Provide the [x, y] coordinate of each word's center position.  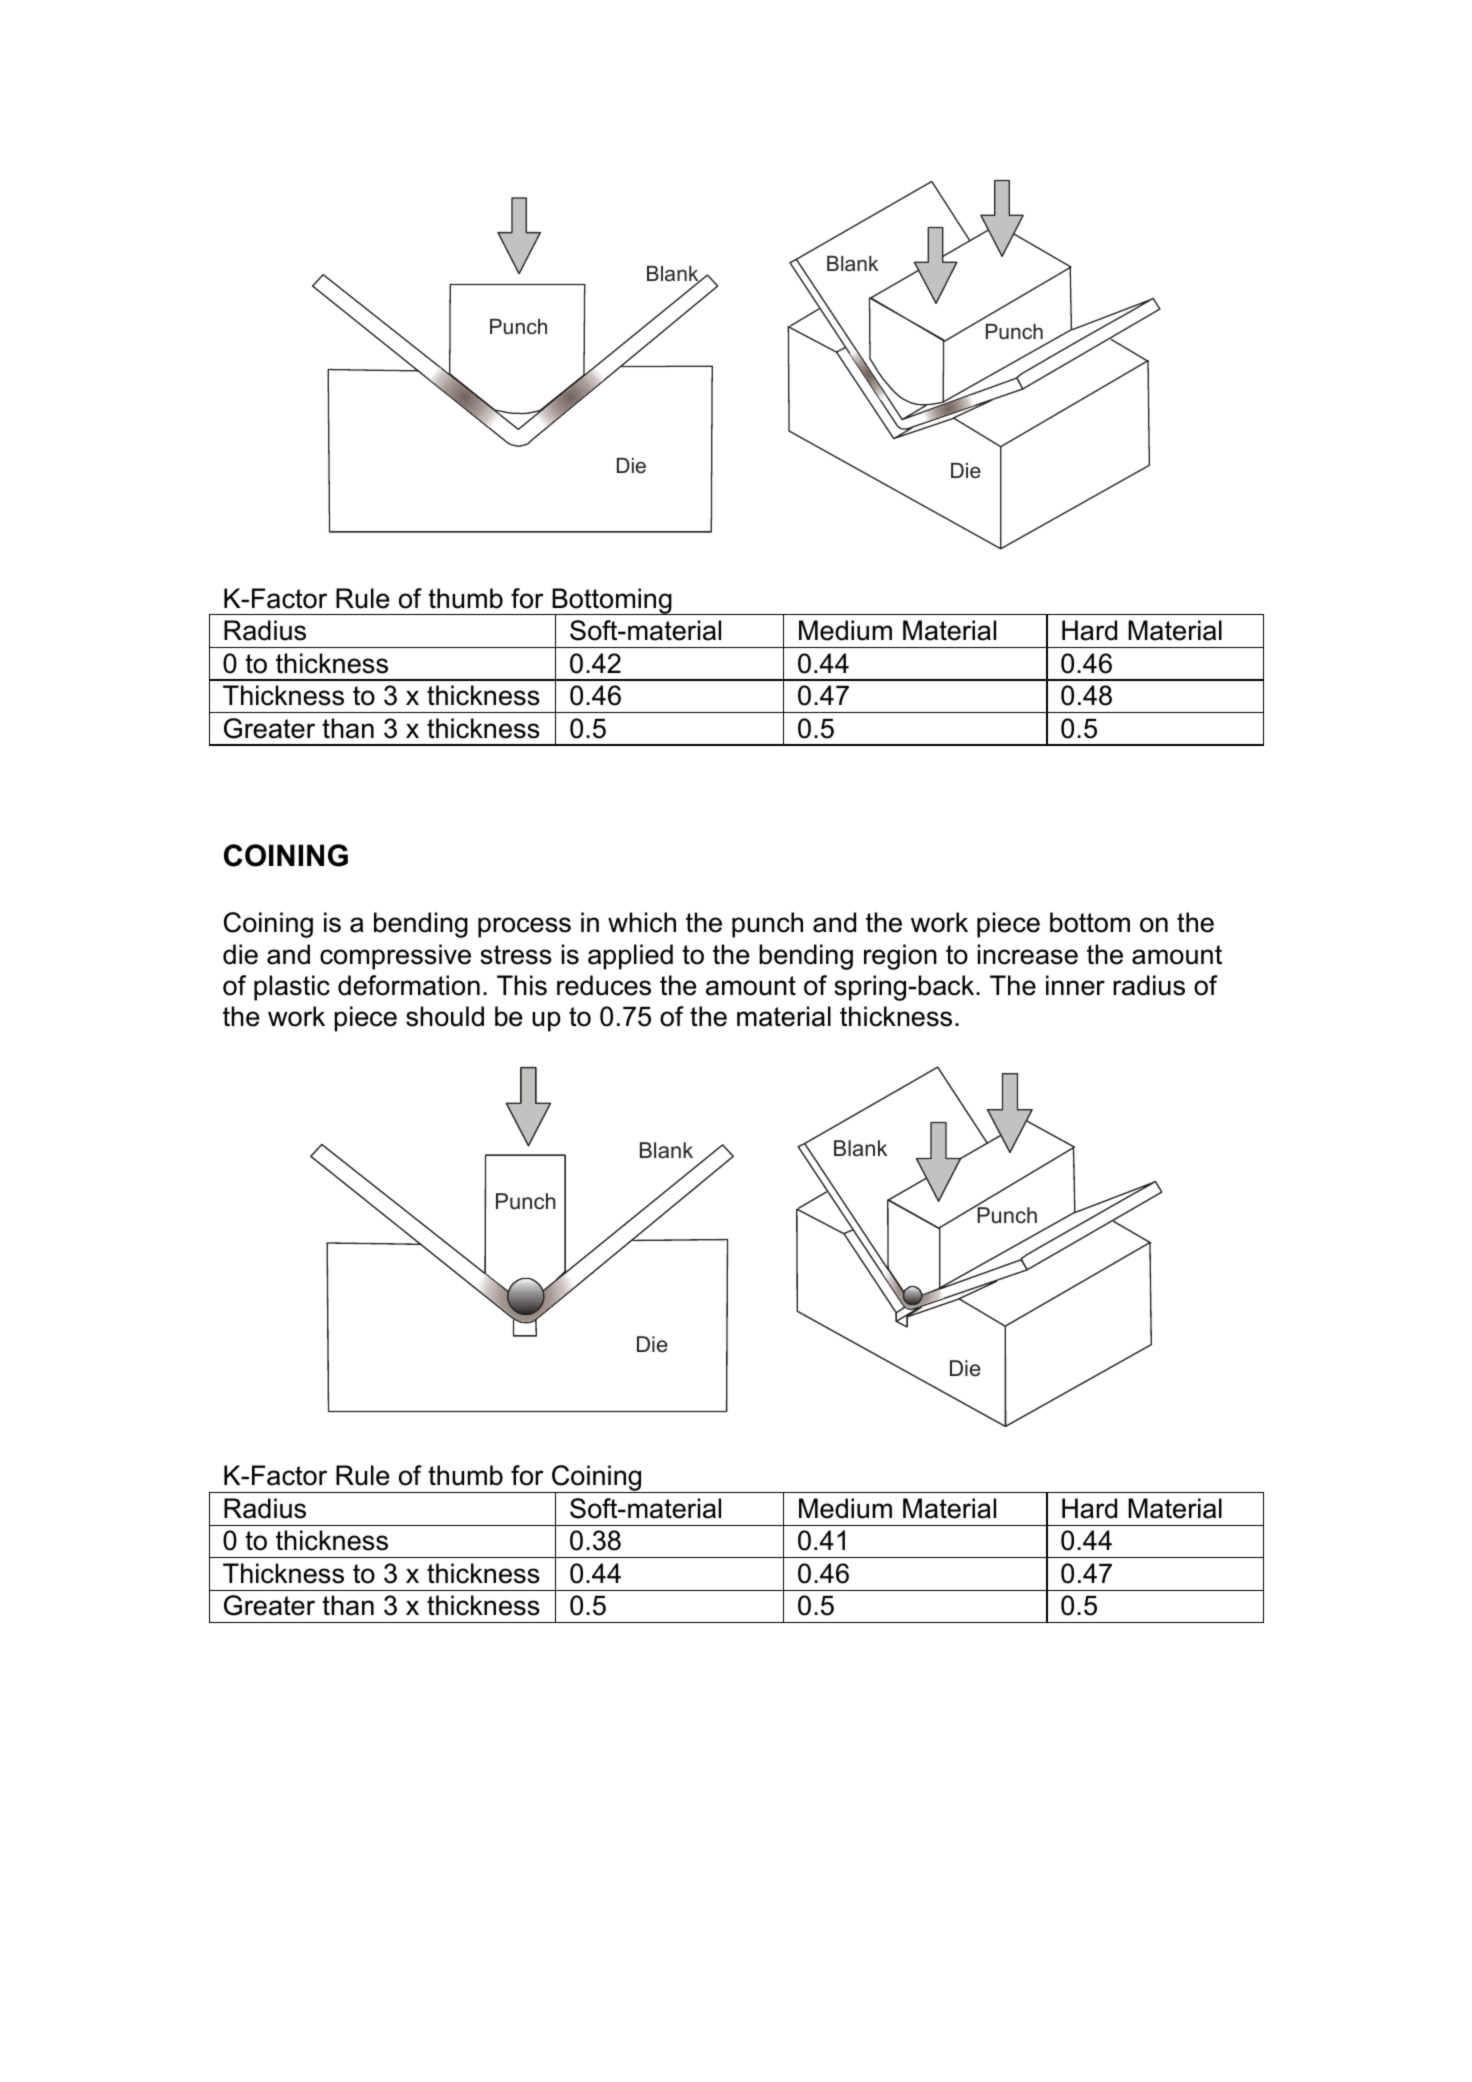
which [642, 922]
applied [630, 957]
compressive [395, 957]
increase [1028, 954]
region [900, 957]
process [524, 927]
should [445, 1016]
